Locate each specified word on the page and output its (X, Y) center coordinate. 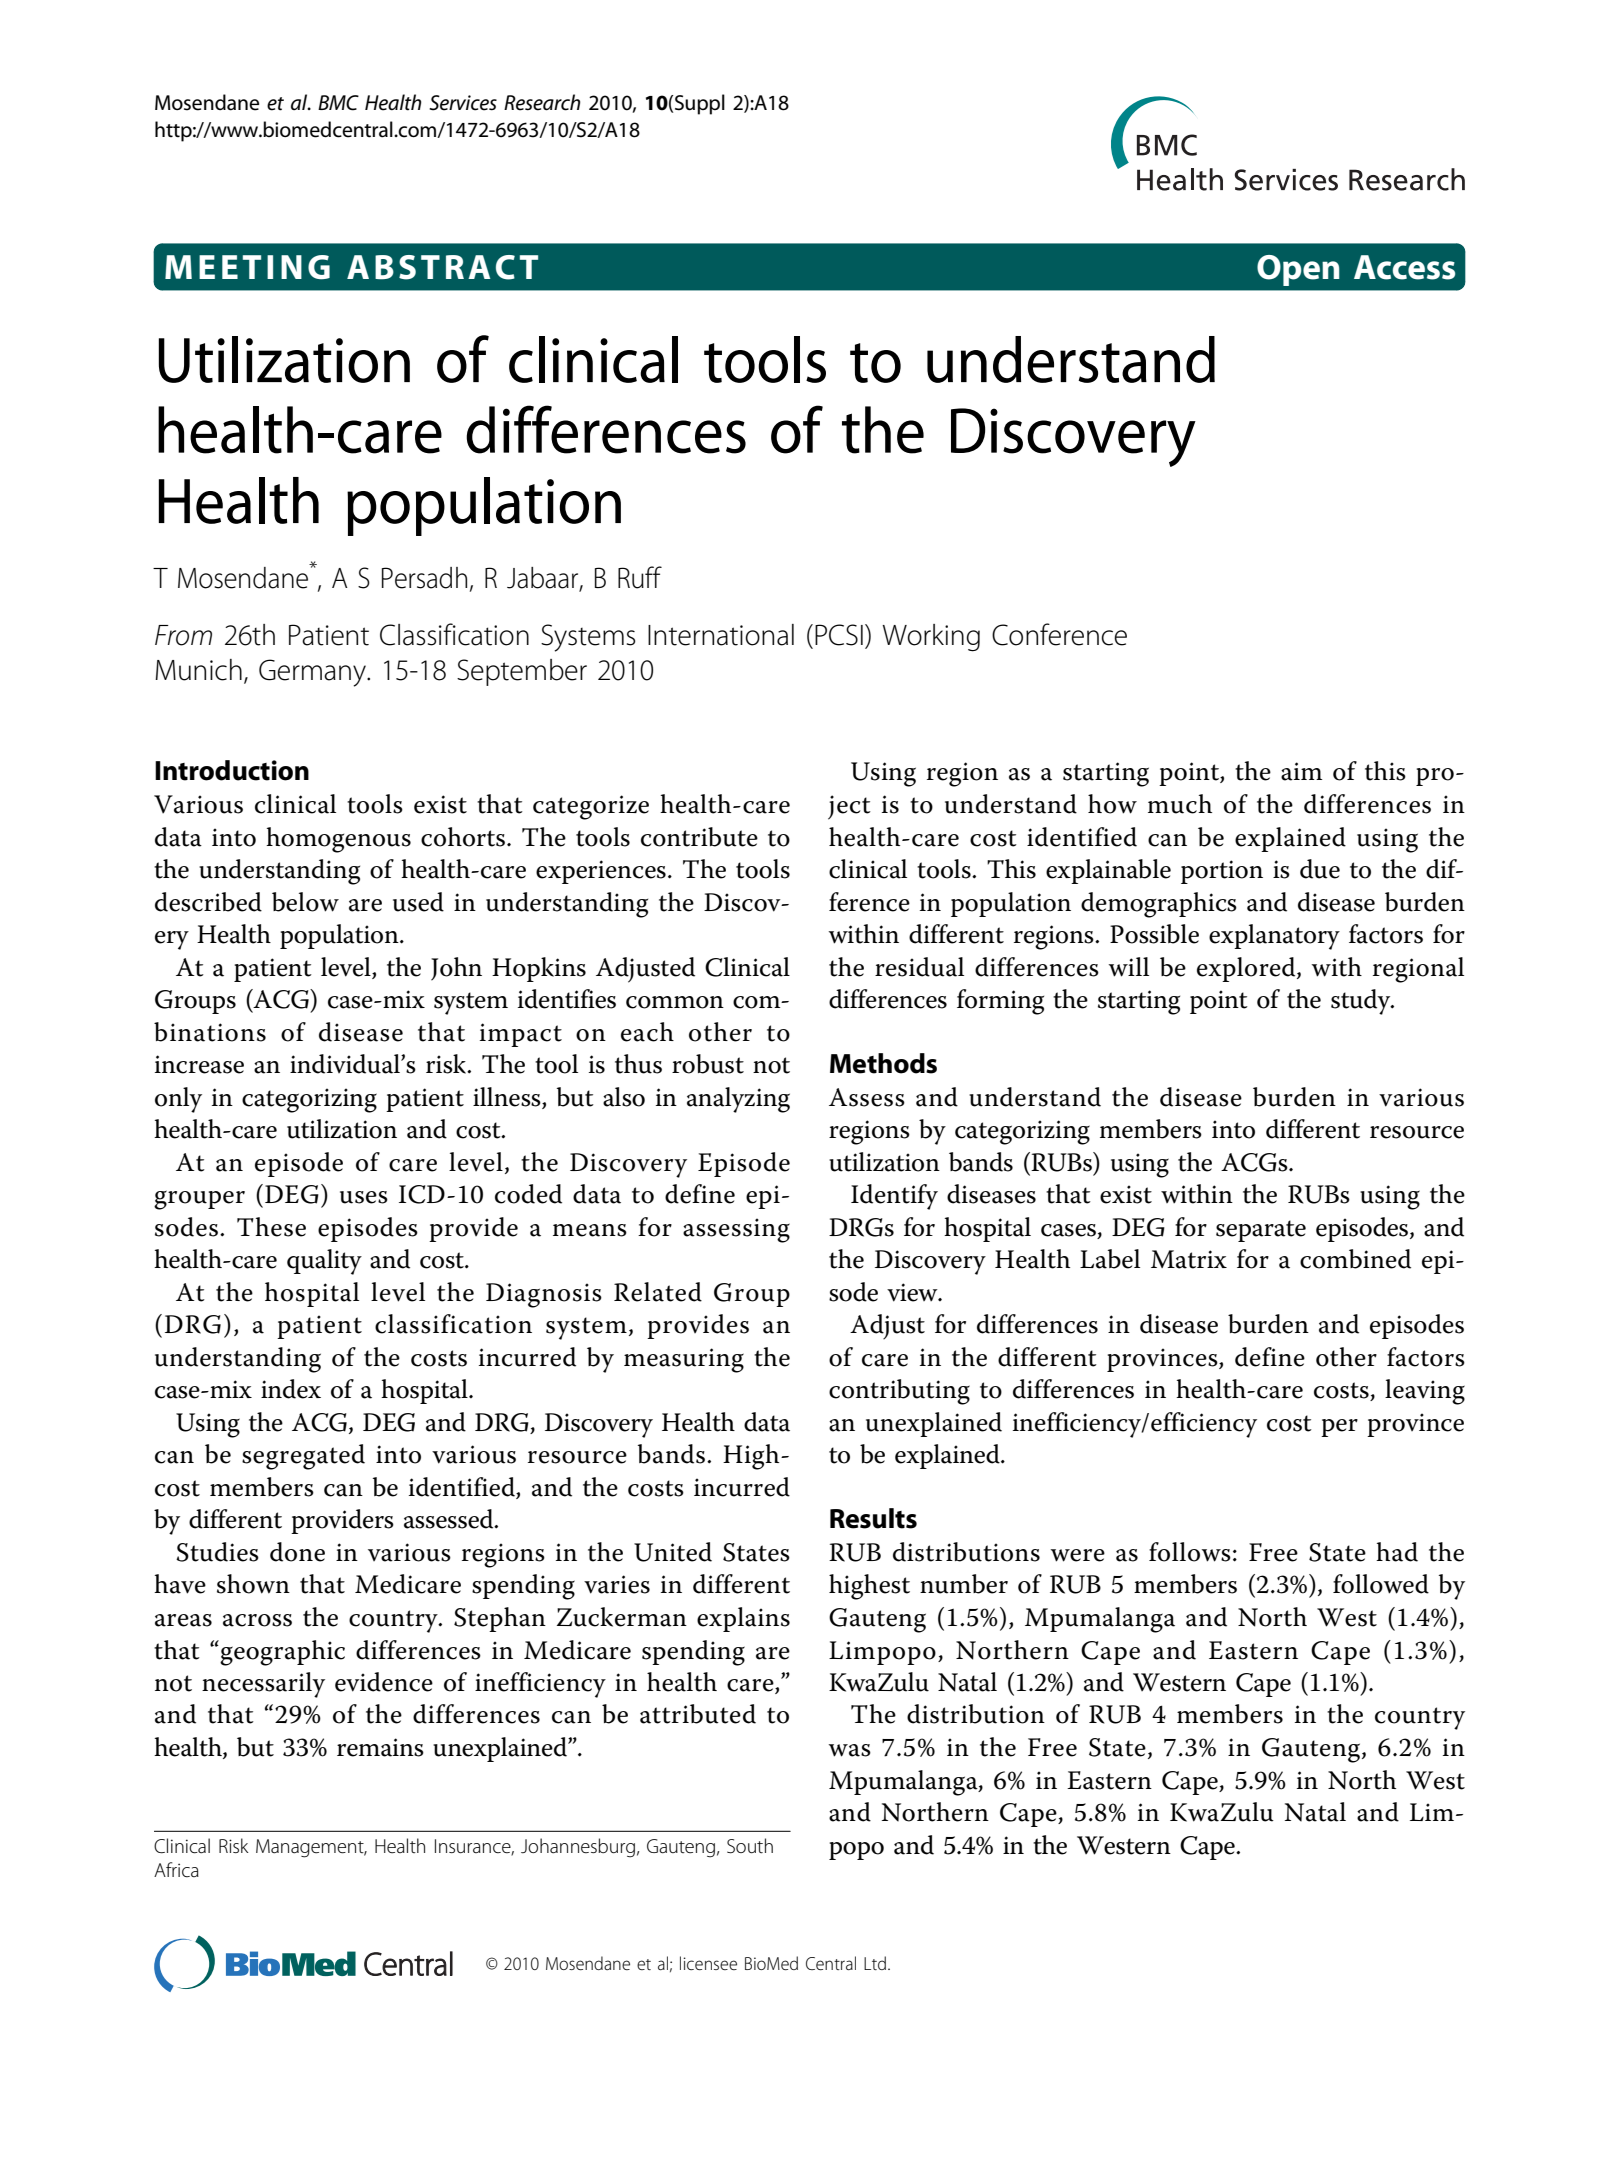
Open (1298, 270)
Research (542, 102)
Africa (176, 1869)
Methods (883, 1063)
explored (1247, 969)
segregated (303, 1457)
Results (873, 1518)
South (750, 1846)
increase (199, 1064)
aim (1301, 771)
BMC (338, 103)
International (721, 635)
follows (1190, 1552)
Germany (313, 673)
